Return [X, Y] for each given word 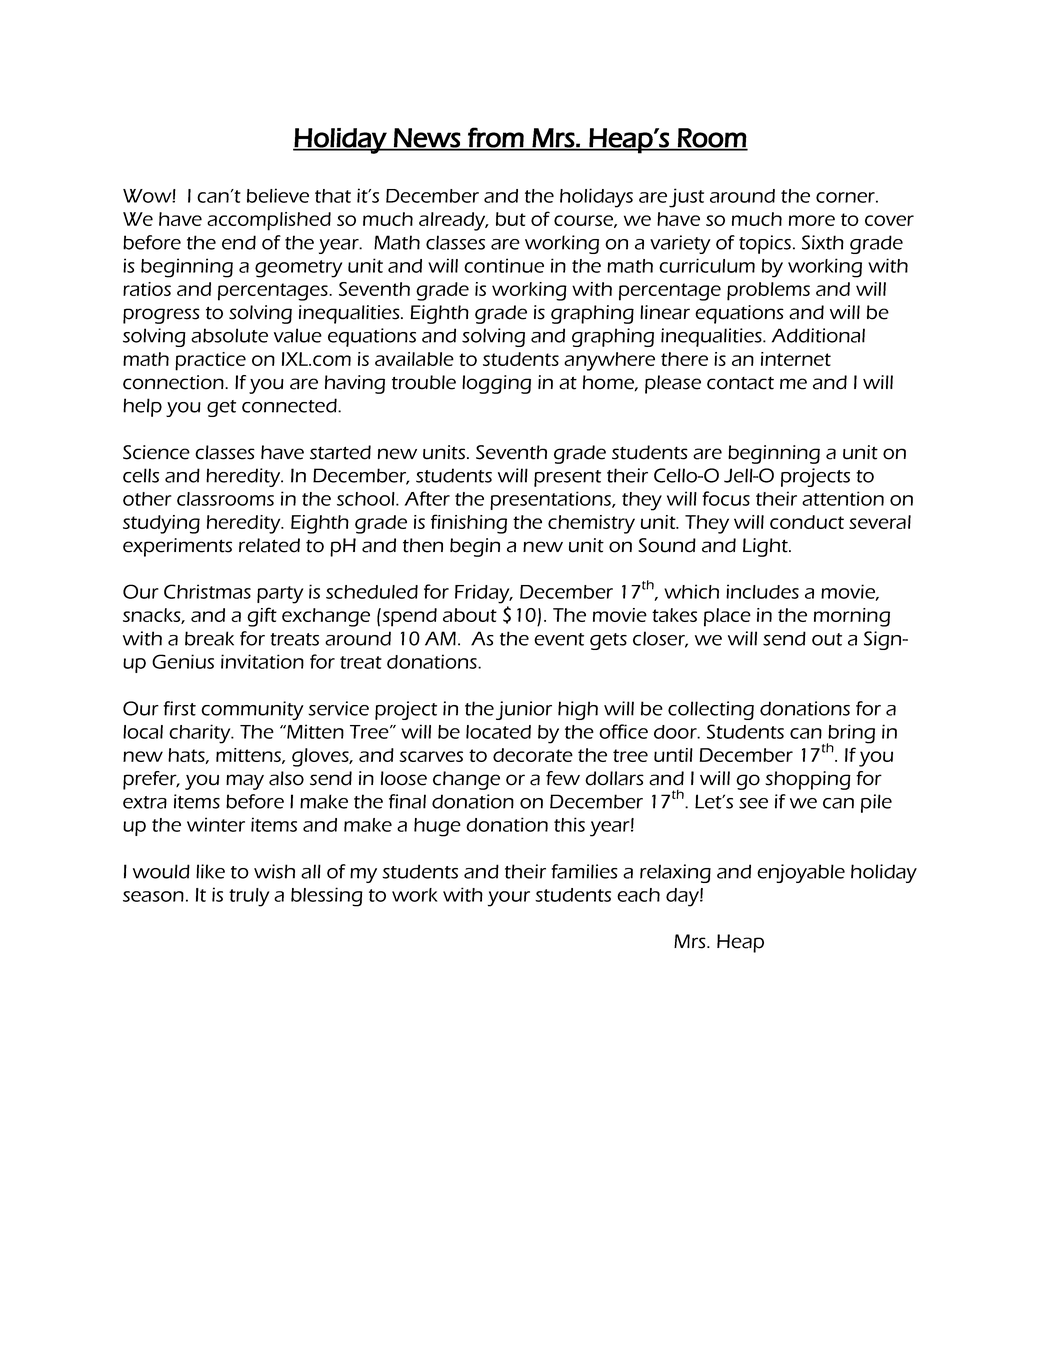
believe [278, 195]
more [812, 220]
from [496, 138]
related [269, 545]
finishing [469, 524]
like [210, 871]
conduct [807, 522]
